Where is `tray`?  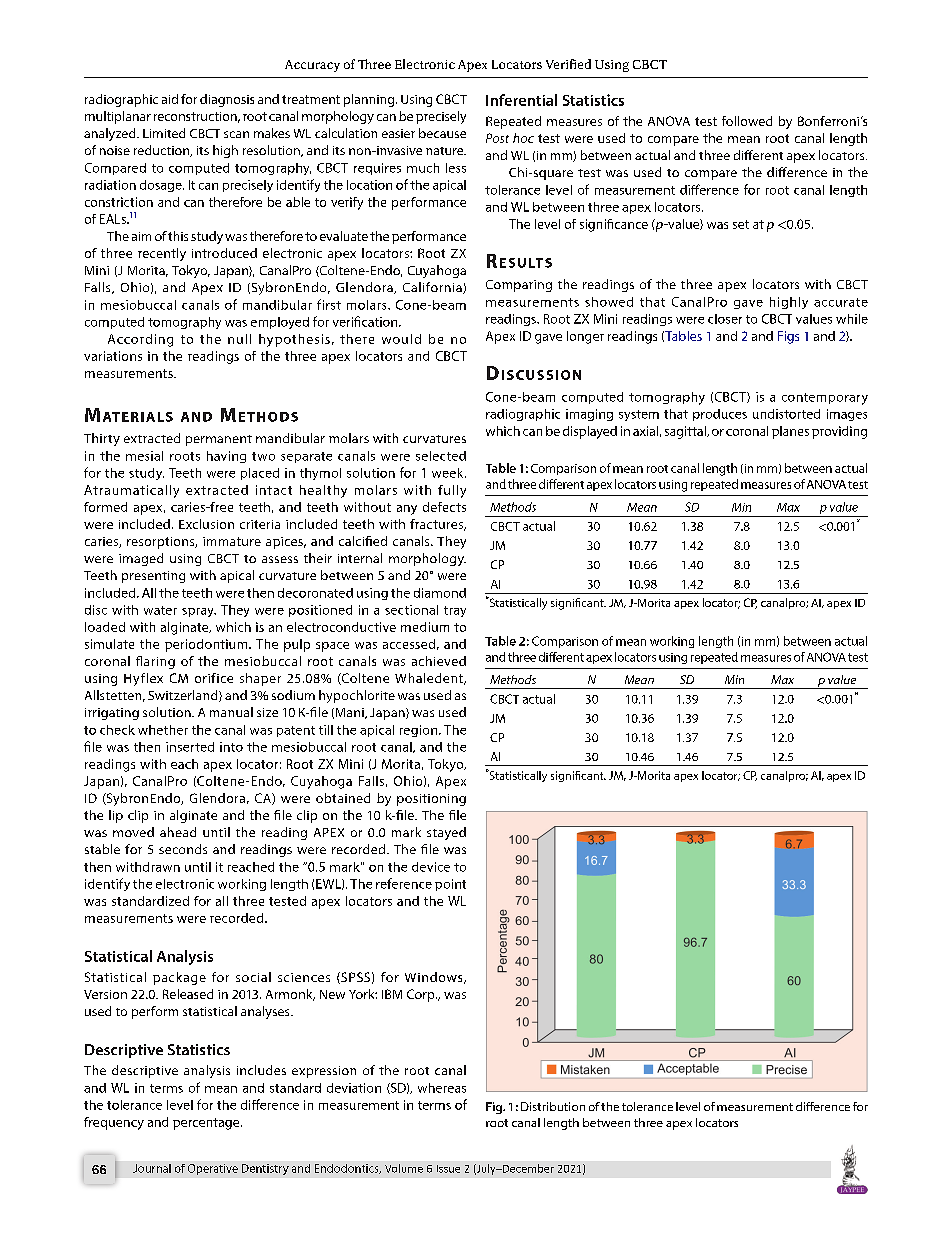
tray is located at coordinates (455, 611).
